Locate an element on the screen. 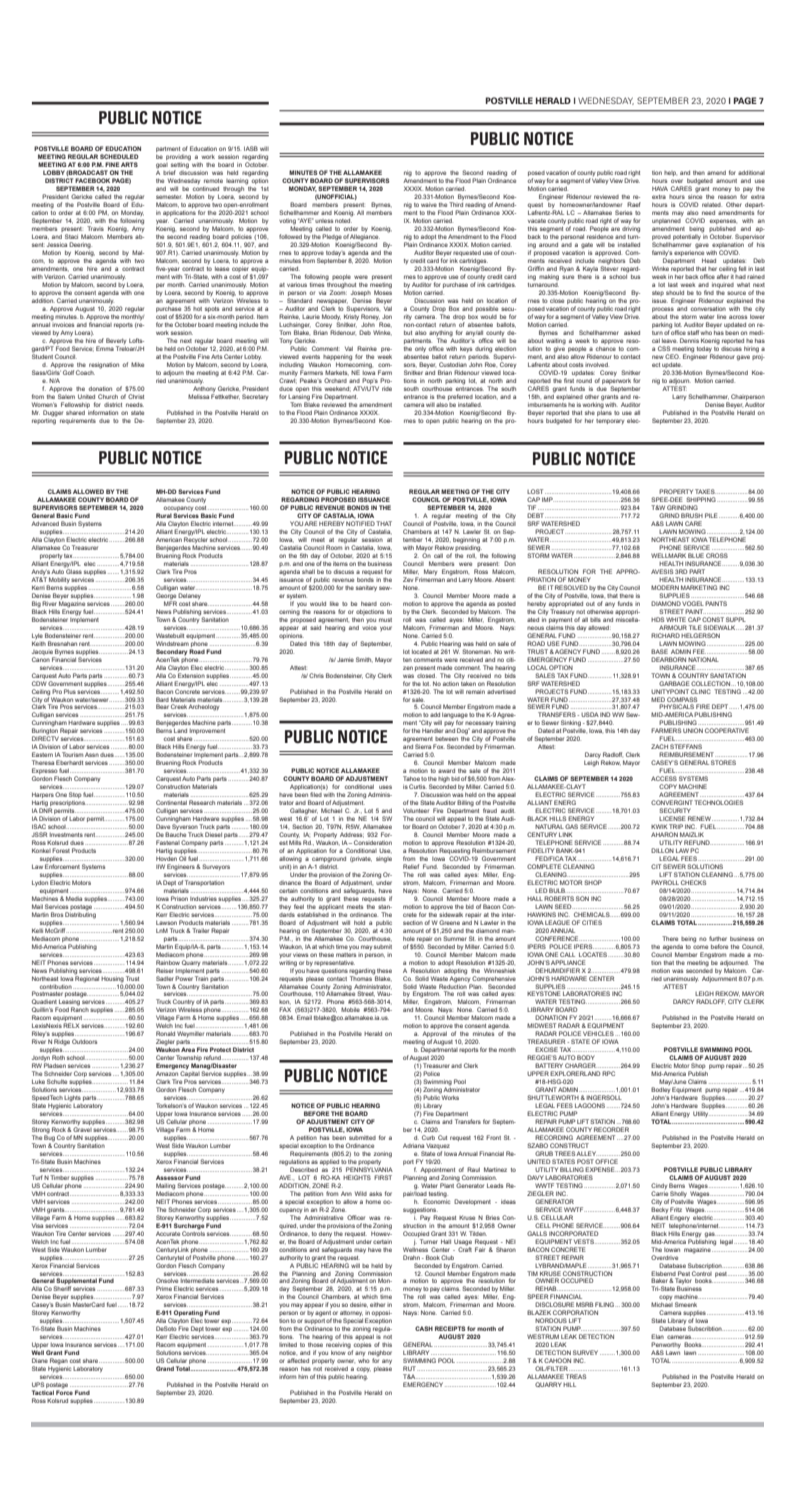 The height and width of the screenshot is (1512, 796). FILING is located at coordinates (605, 1304).
